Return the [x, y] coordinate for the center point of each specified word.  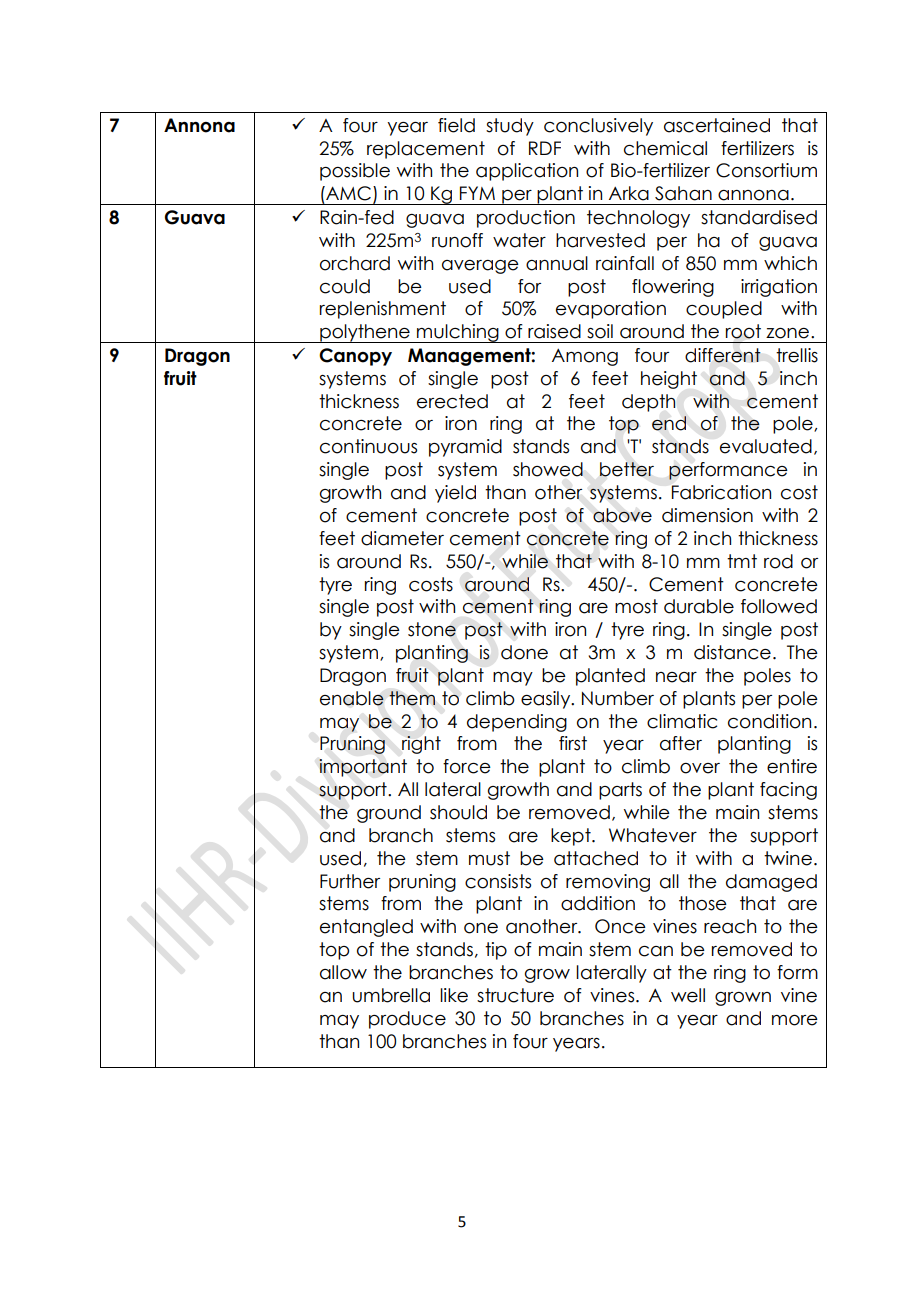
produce [407, 1020]
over [700, 768]
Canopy [355, 357]
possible [355, 172]
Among [585, 357]
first [573, 743]
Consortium [766, 170]
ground [389, 814]
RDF [545, 148]
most [636, 606]
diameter [402, 538]
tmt [742, 561]
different [723, 355]
